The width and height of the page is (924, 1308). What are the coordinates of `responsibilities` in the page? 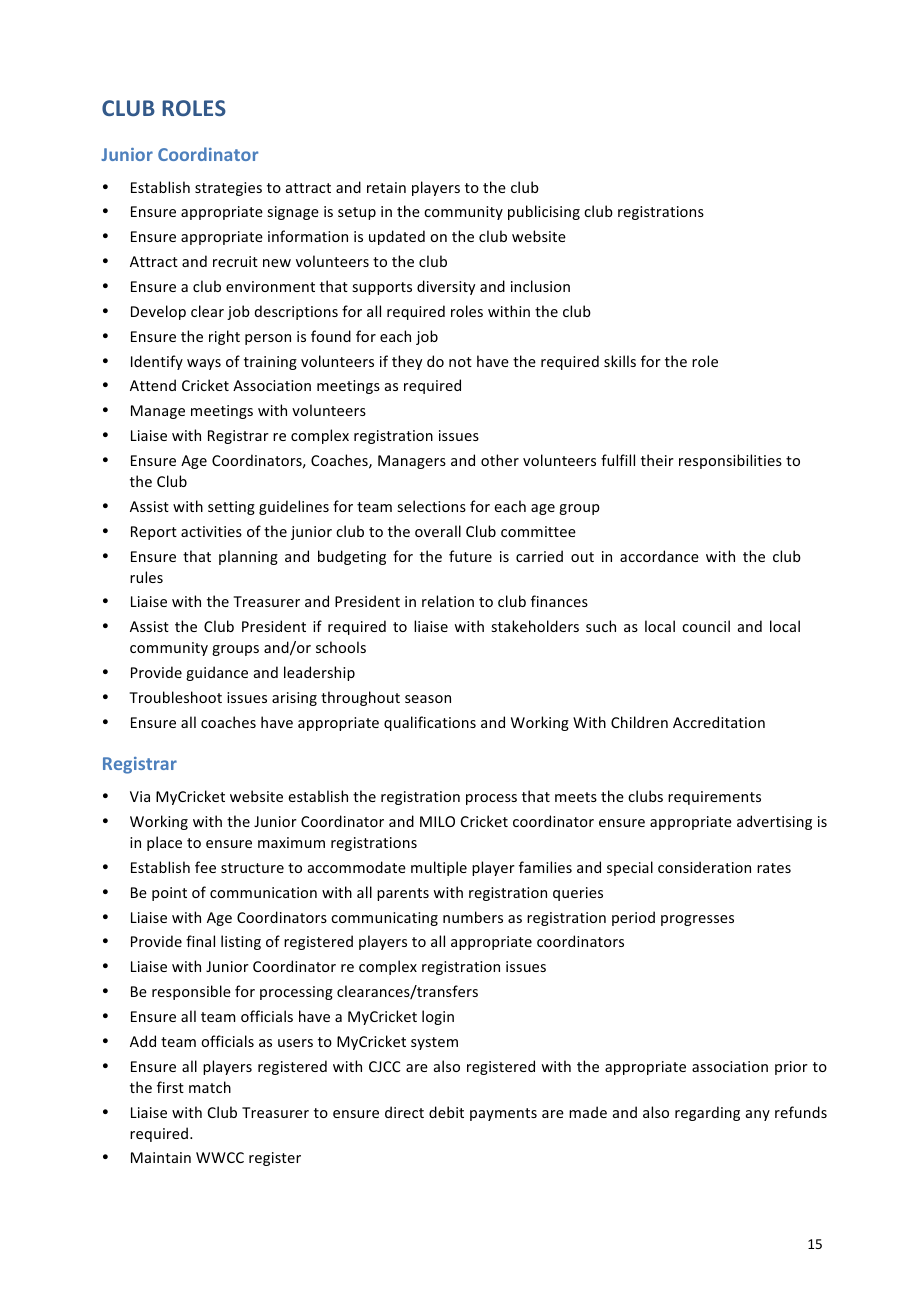 It's located at (730, 461).
